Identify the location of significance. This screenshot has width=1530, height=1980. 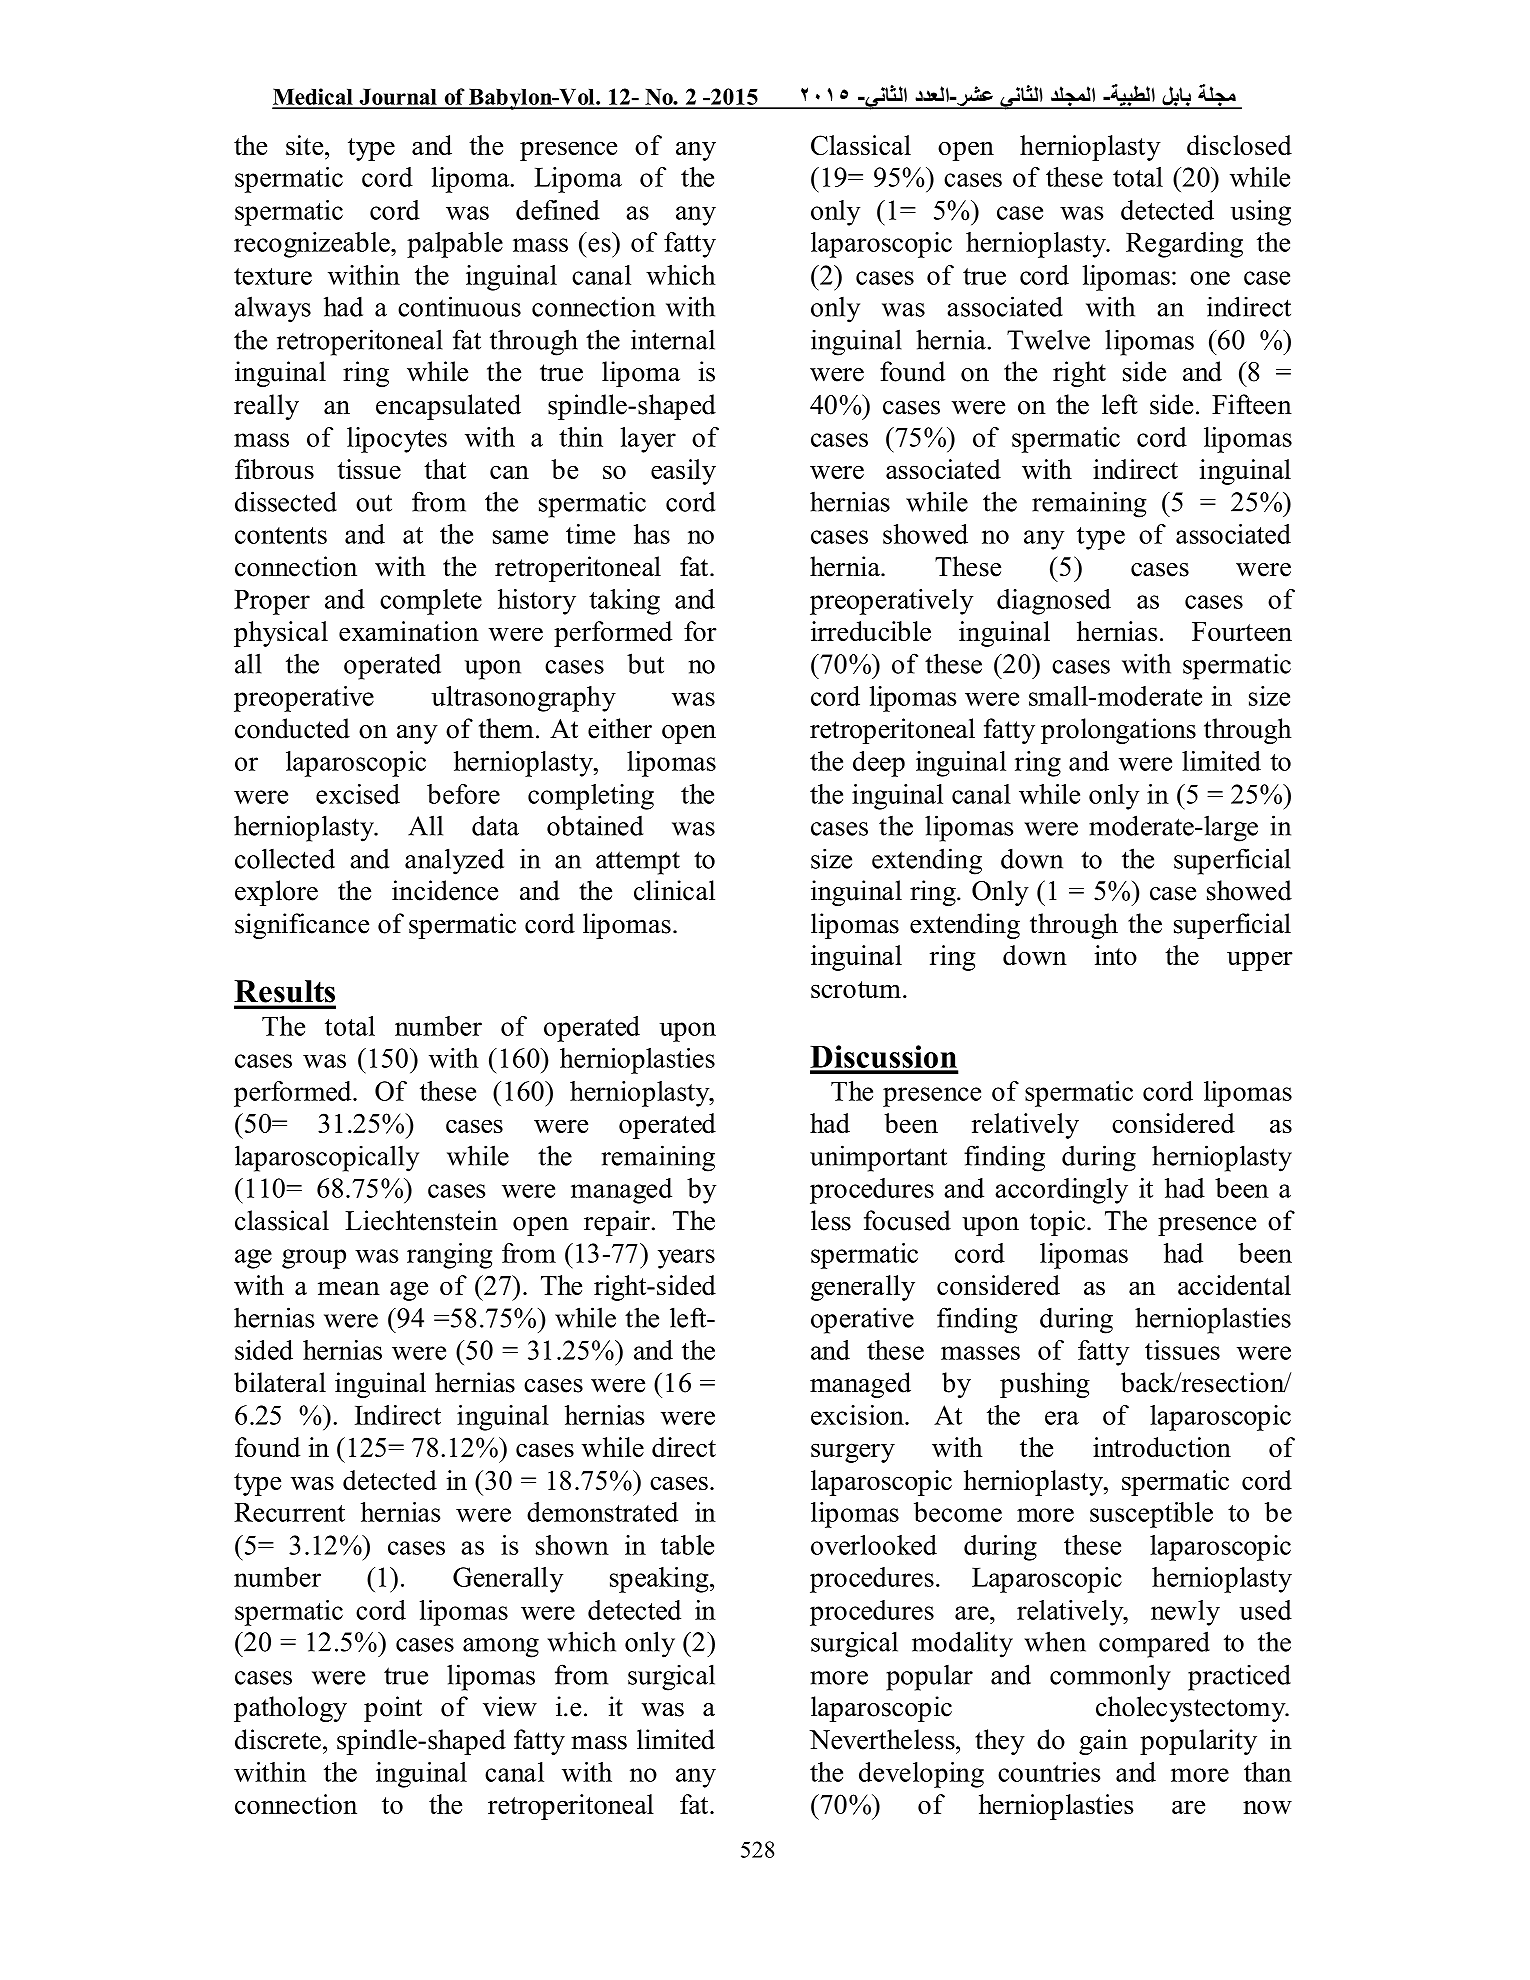
(302, 926).
